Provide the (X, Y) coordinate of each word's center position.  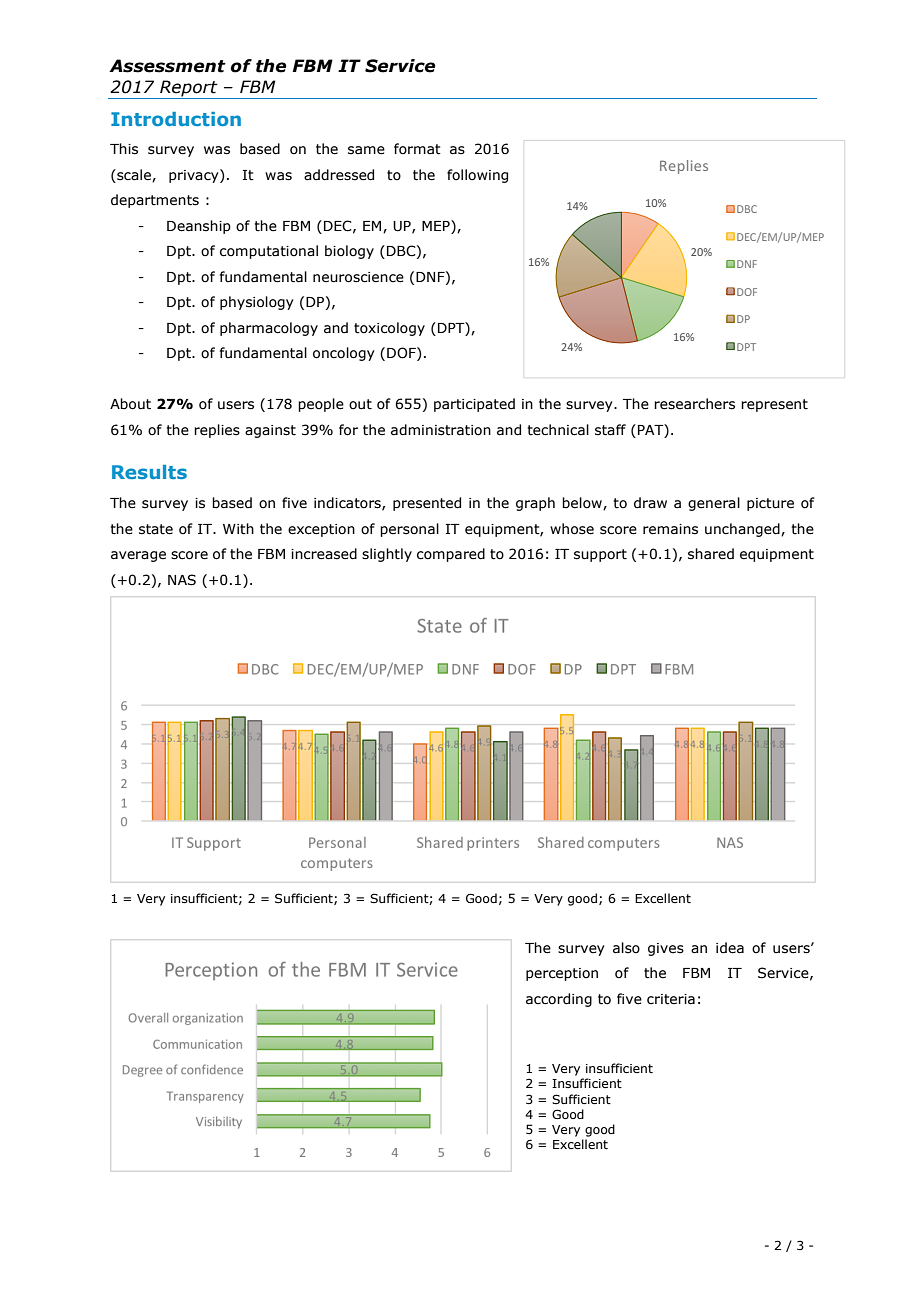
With (238, 529)
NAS (182, 580)
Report (189, 89)
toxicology (389, 329)
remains (670, 529)
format (417, 149)
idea (730, 948)
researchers (694, 404)
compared (451, 555)
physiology (257, 303)
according (559, 1000)
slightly (387, 555)
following (477, 176)
